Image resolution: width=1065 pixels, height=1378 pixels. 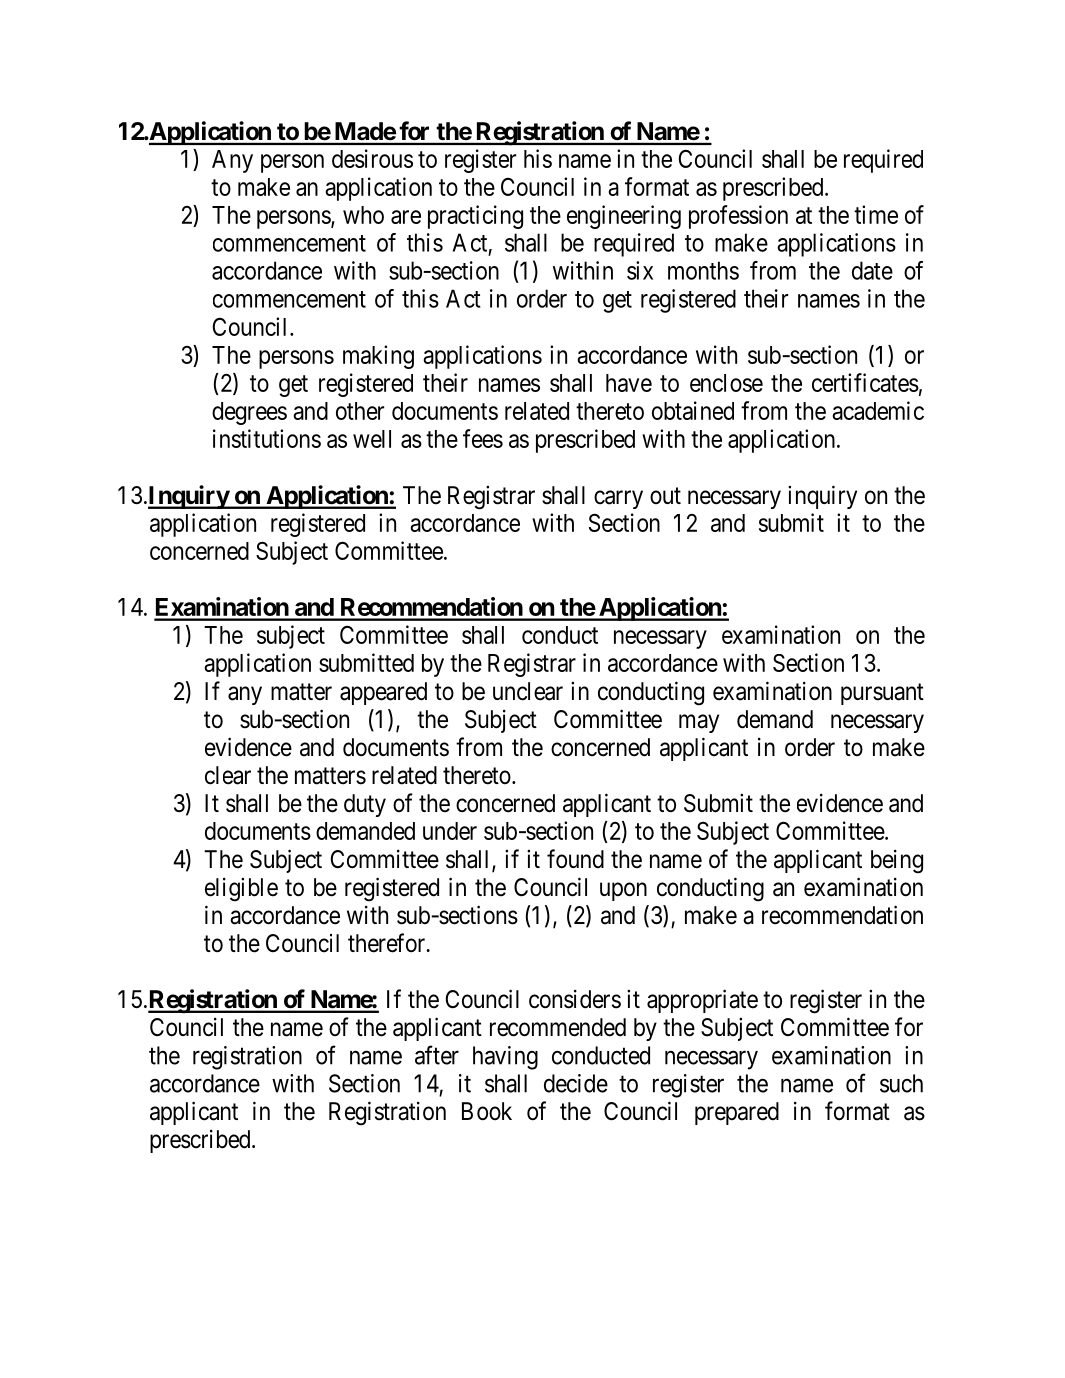 I want to click on decide, so click(x=576, y=1083).
